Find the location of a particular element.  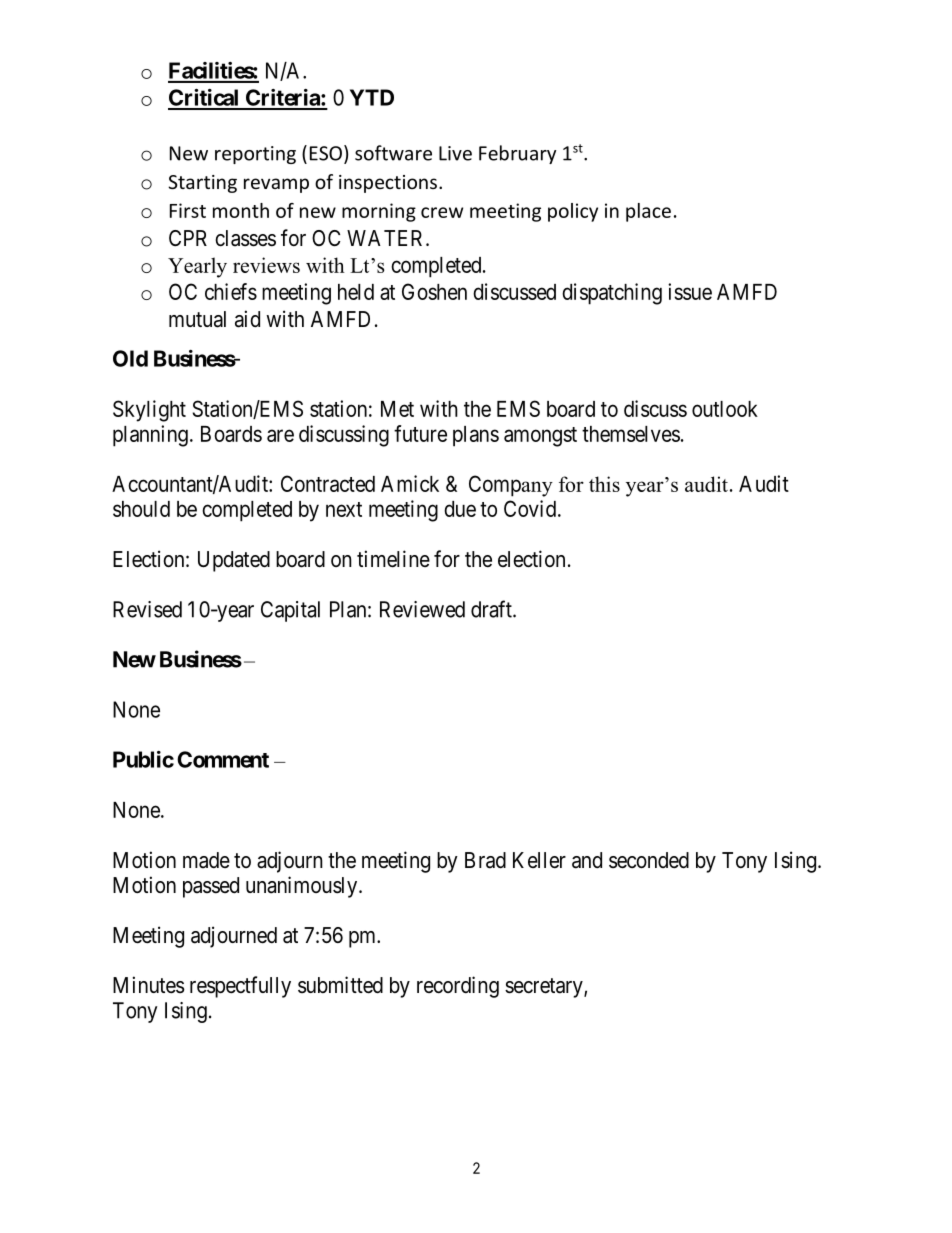

themselves is located at coordinates (631, 434).
